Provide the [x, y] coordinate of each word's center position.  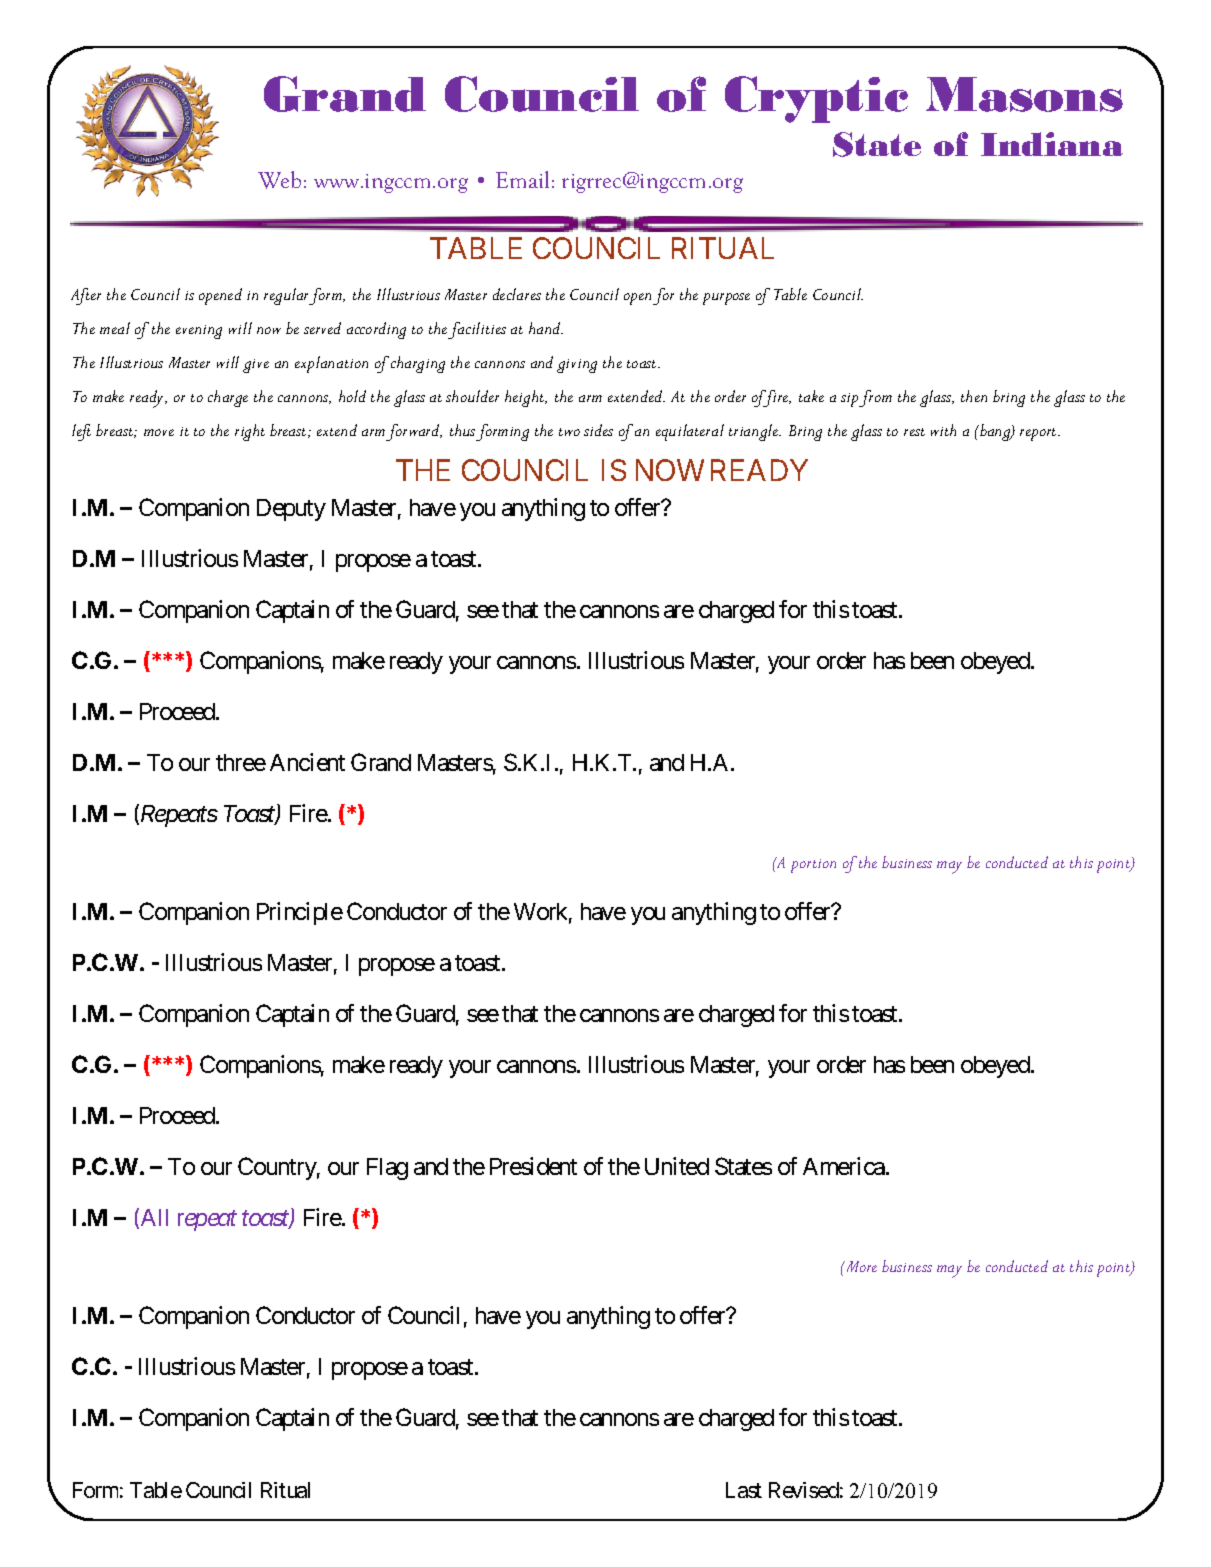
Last [744, 1490]
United [677, 1166]
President [533, 1166]
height [526, 398]
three [241, 762]
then [974, 396]
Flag [387, 1169]
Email [522, 179]
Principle [300, 913]
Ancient [307, 762]
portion [813, 866]
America [845, 1166]
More [860, 1266]
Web [279, 180]
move [159, 432]
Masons [1024, 94]
